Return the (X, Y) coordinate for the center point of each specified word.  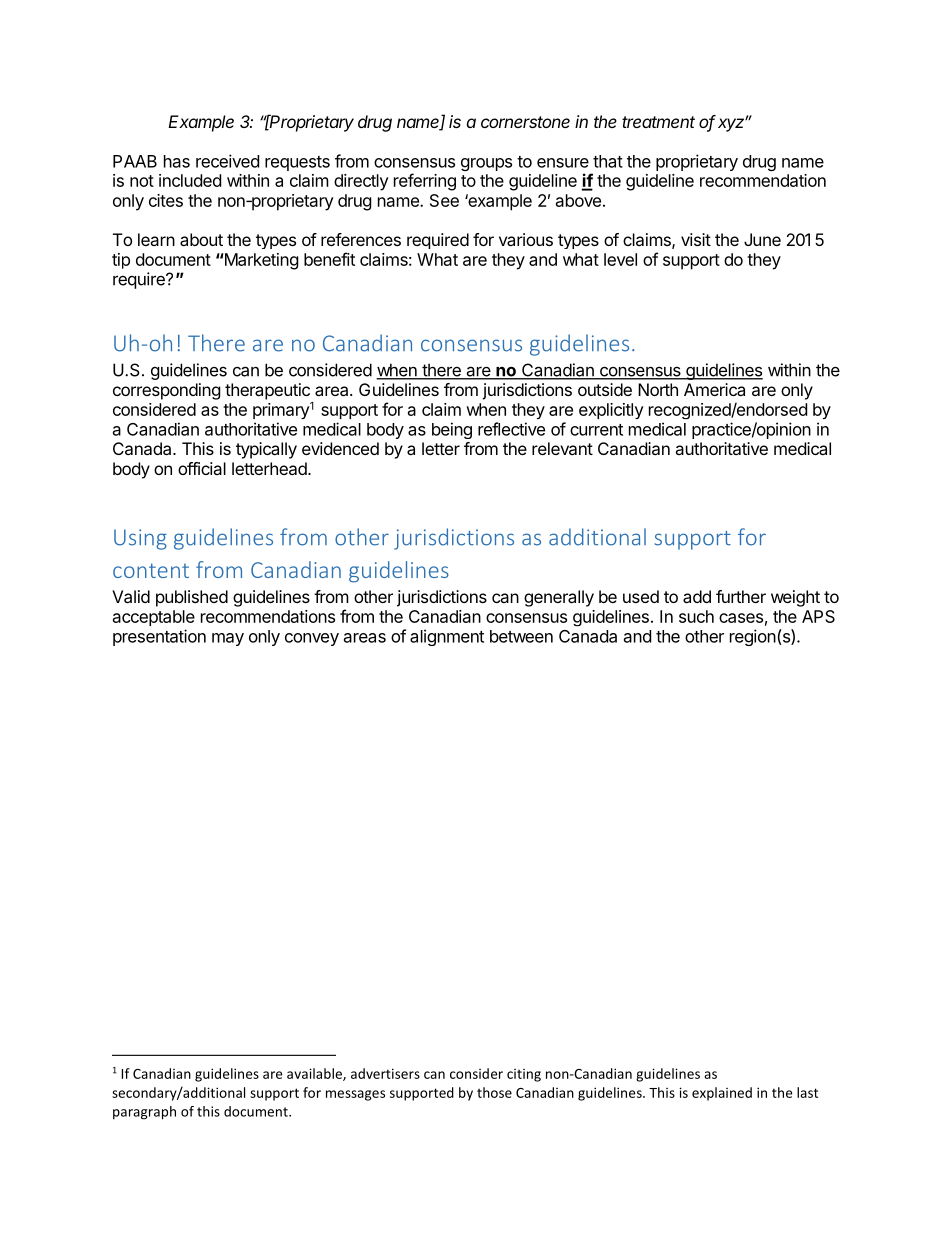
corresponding (167, 391)
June (762, 239)
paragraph (144, 1113)
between (521, 636)
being (452, 430)
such (696, 616)
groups (486, 164)
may (228, 639)
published (192, 598)
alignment (447, 637)
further (741, 596)
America (714, 389)
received (227, 161)
